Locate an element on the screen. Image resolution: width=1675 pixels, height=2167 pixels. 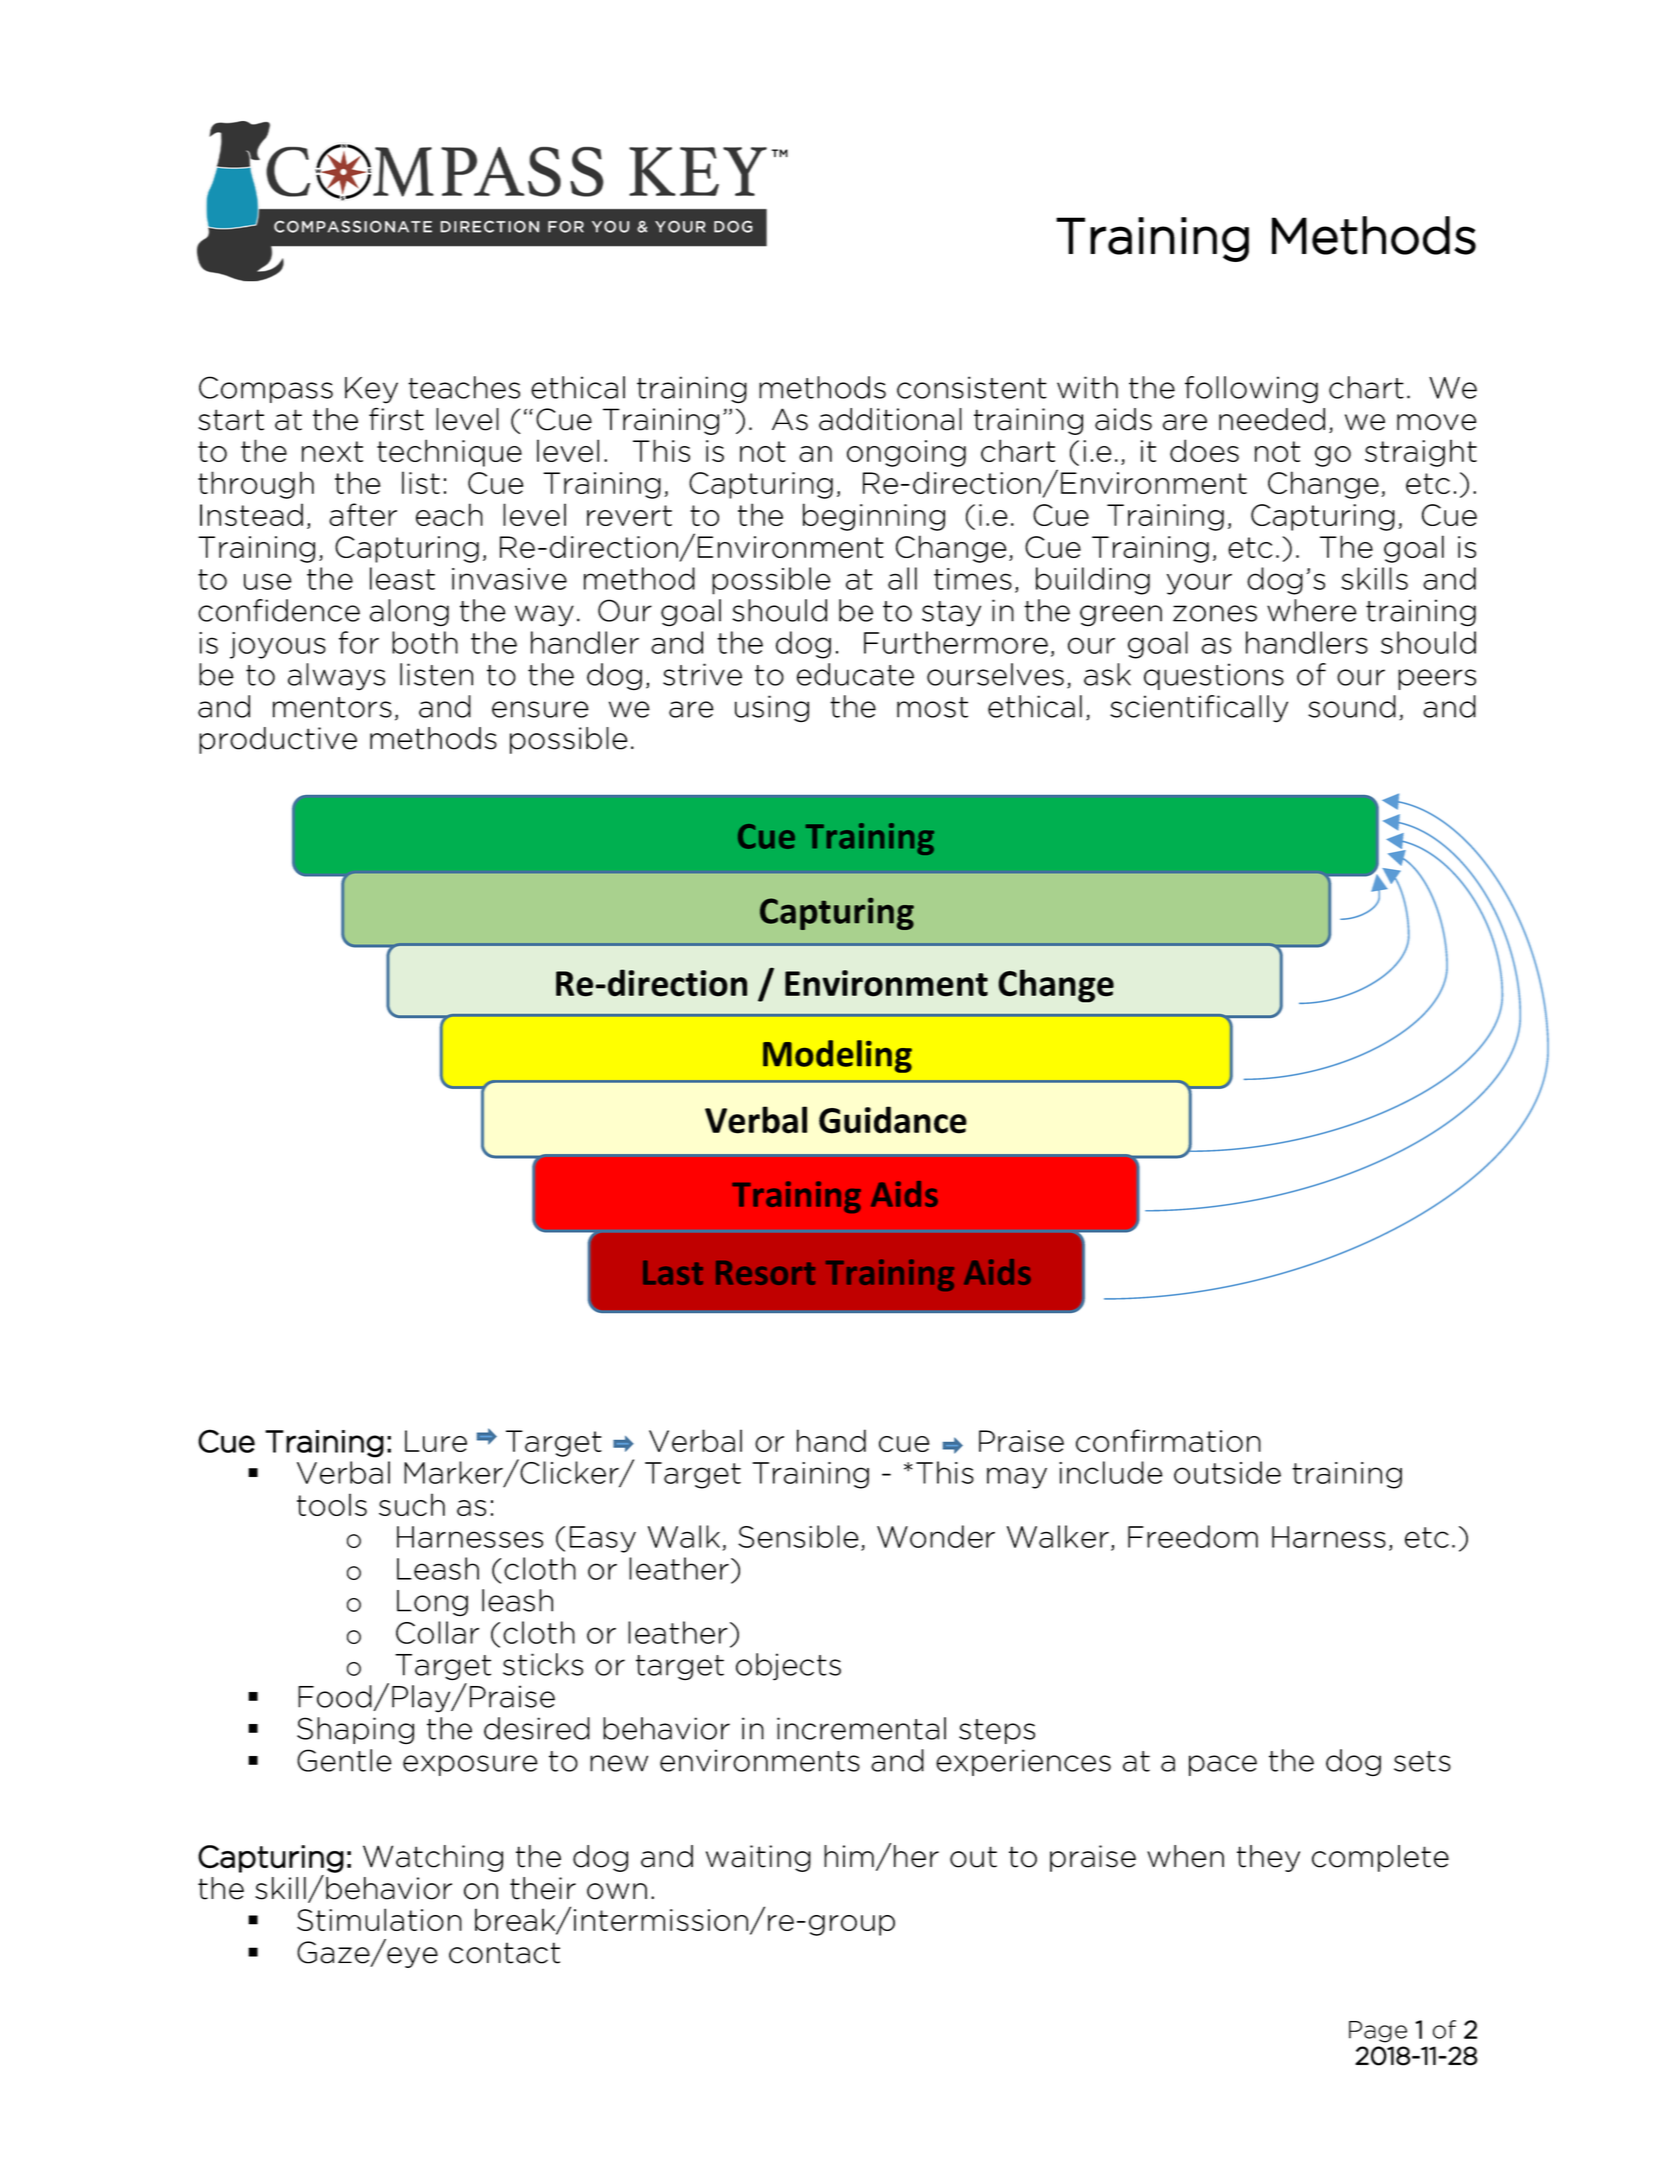
waiting is located at coordinates (758, 1858).
